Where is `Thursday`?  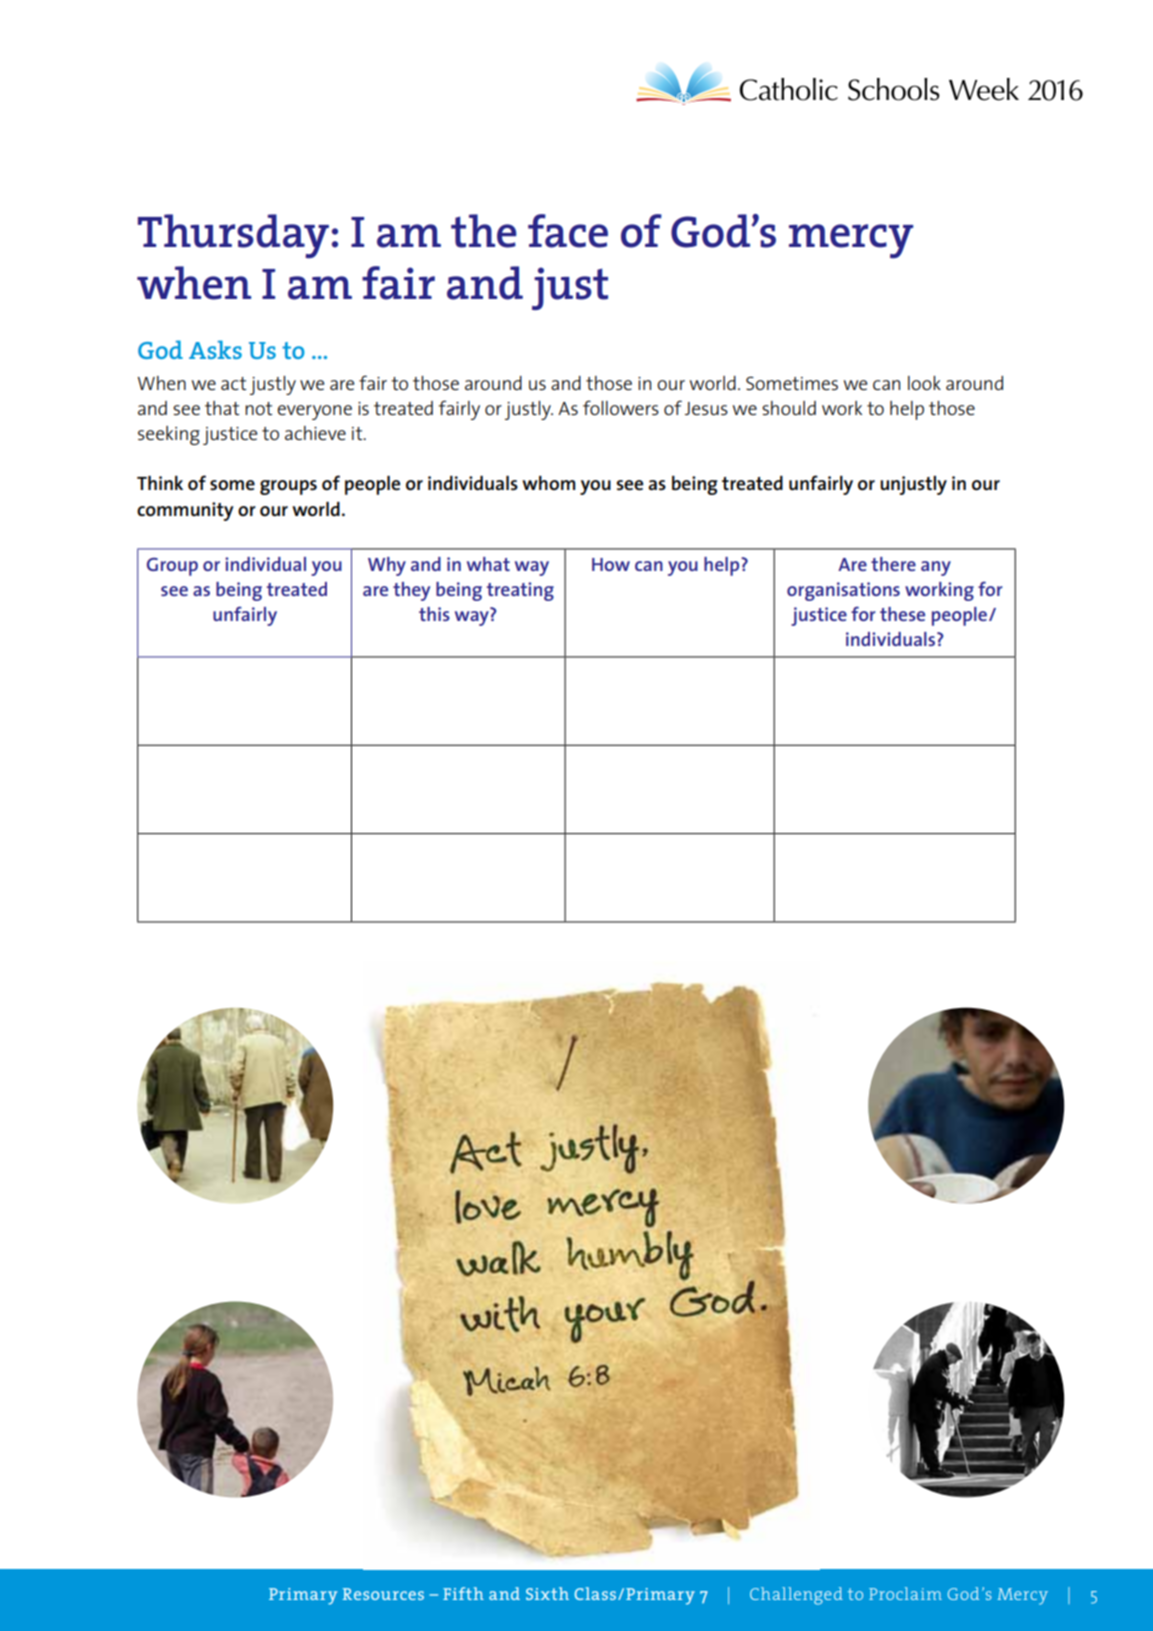 Thursday is located at coordinates (233, 236).
